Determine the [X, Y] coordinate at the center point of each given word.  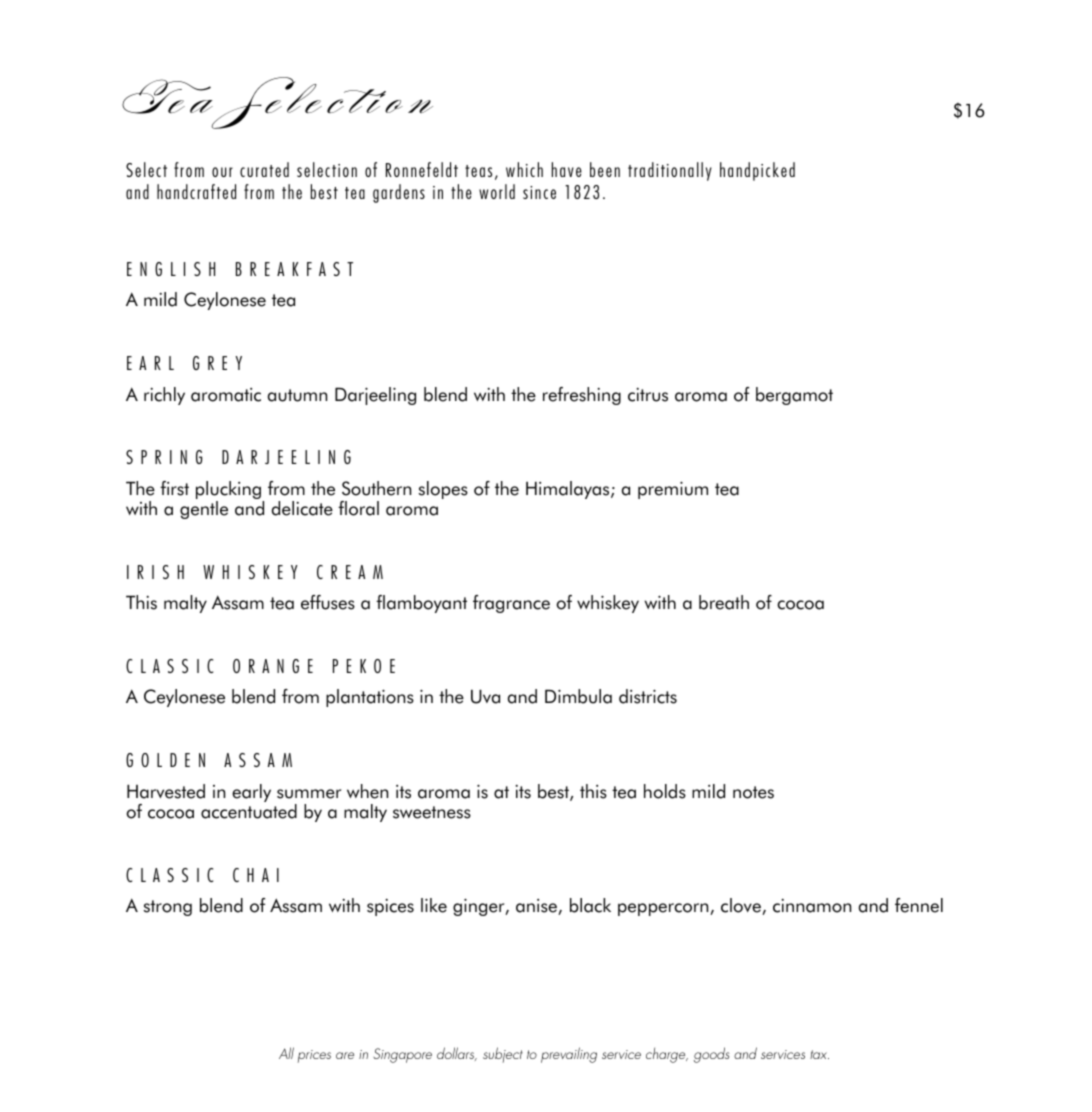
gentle [204, 510]
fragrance [511, 604]
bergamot [794, 396]
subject [503, 1055]
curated [264, 169]
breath [724, 602]
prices [314, 1056]
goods [711, 1055]
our [222, 172]
